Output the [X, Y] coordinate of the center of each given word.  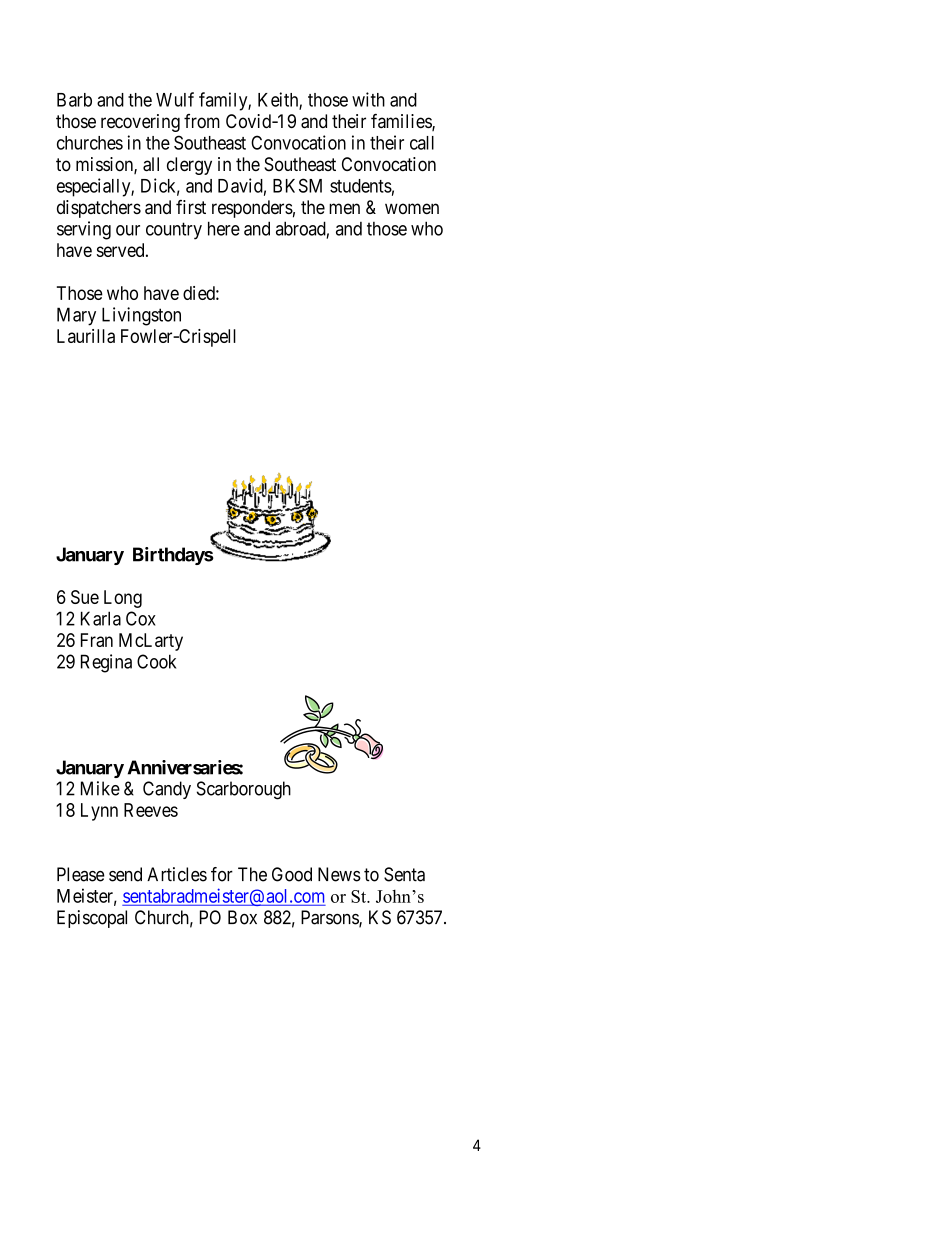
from [202, 121]
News [339, 874]
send [125, 874]
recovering [140, 123]
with [368, 99]
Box [242, 917]
